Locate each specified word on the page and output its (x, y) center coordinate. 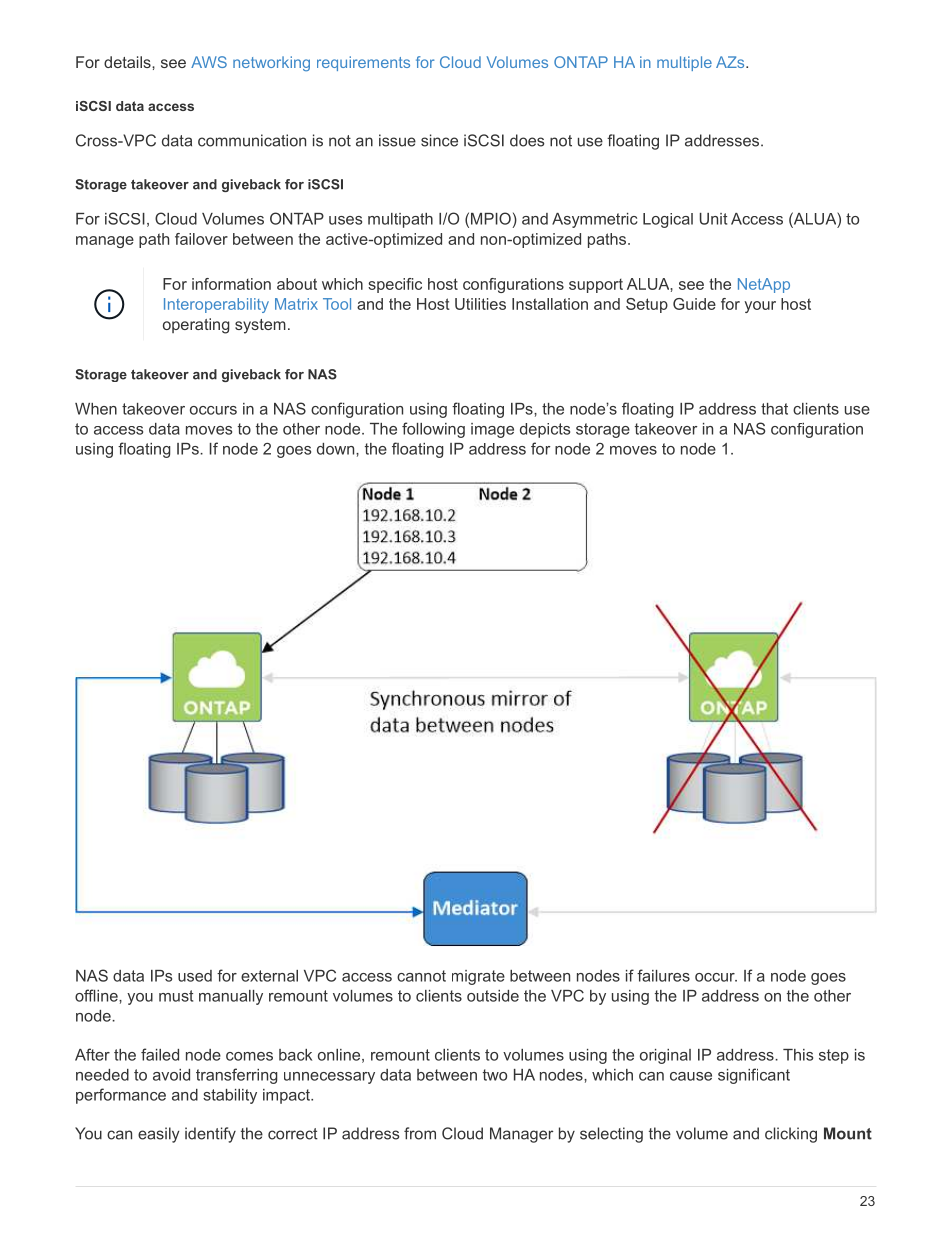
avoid (171, 1075)
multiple (684, 63)
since (439, 140)
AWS (209, 62)
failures (663, 975)
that (774, 409)
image (492, 430)
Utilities (480, 304)
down (337, 449)
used (195, 976)
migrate (478, 977)
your (760, 307)
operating (196, 326)
